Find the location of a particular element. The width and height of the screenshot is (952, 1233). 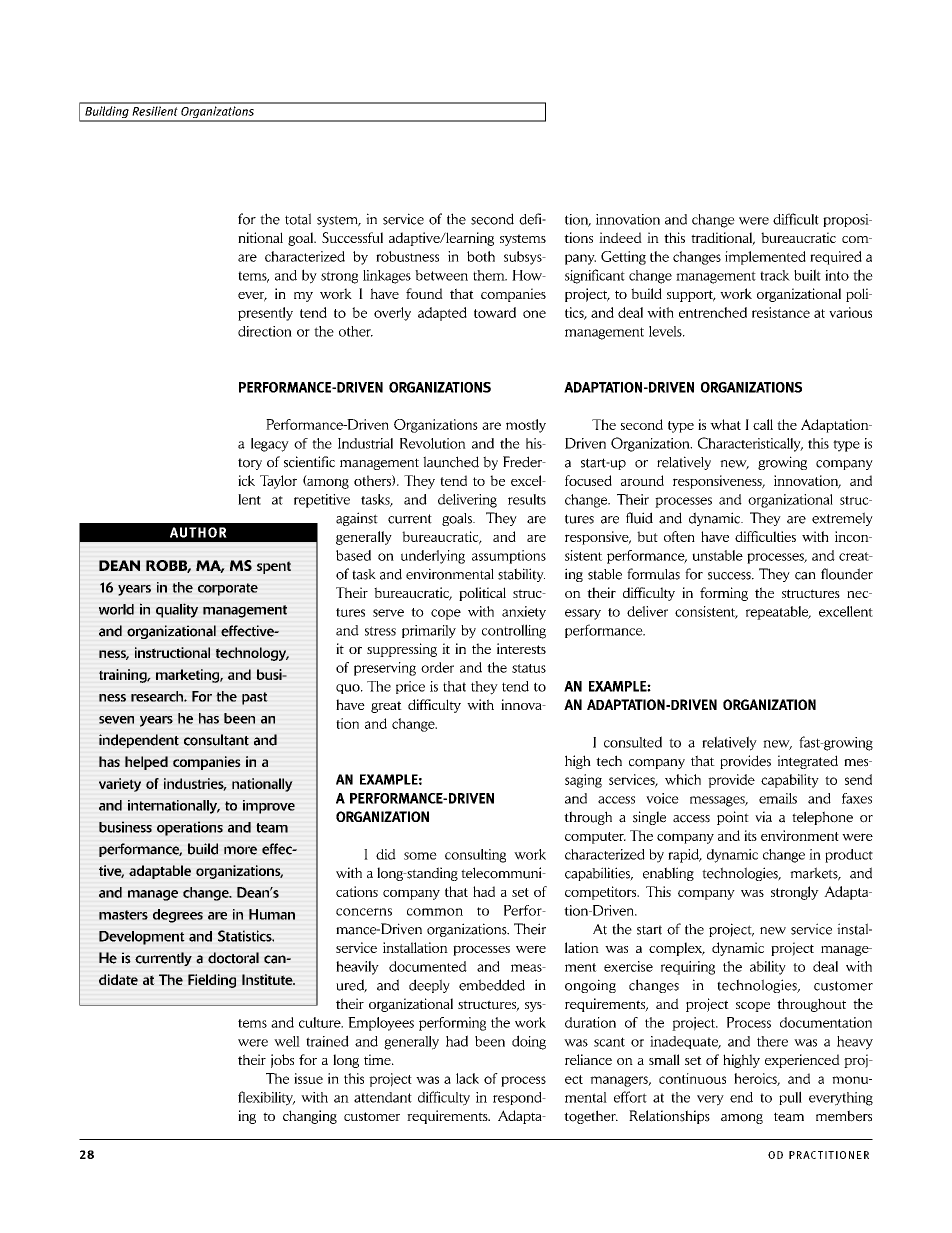

both is located at coordinates (481, 256).
